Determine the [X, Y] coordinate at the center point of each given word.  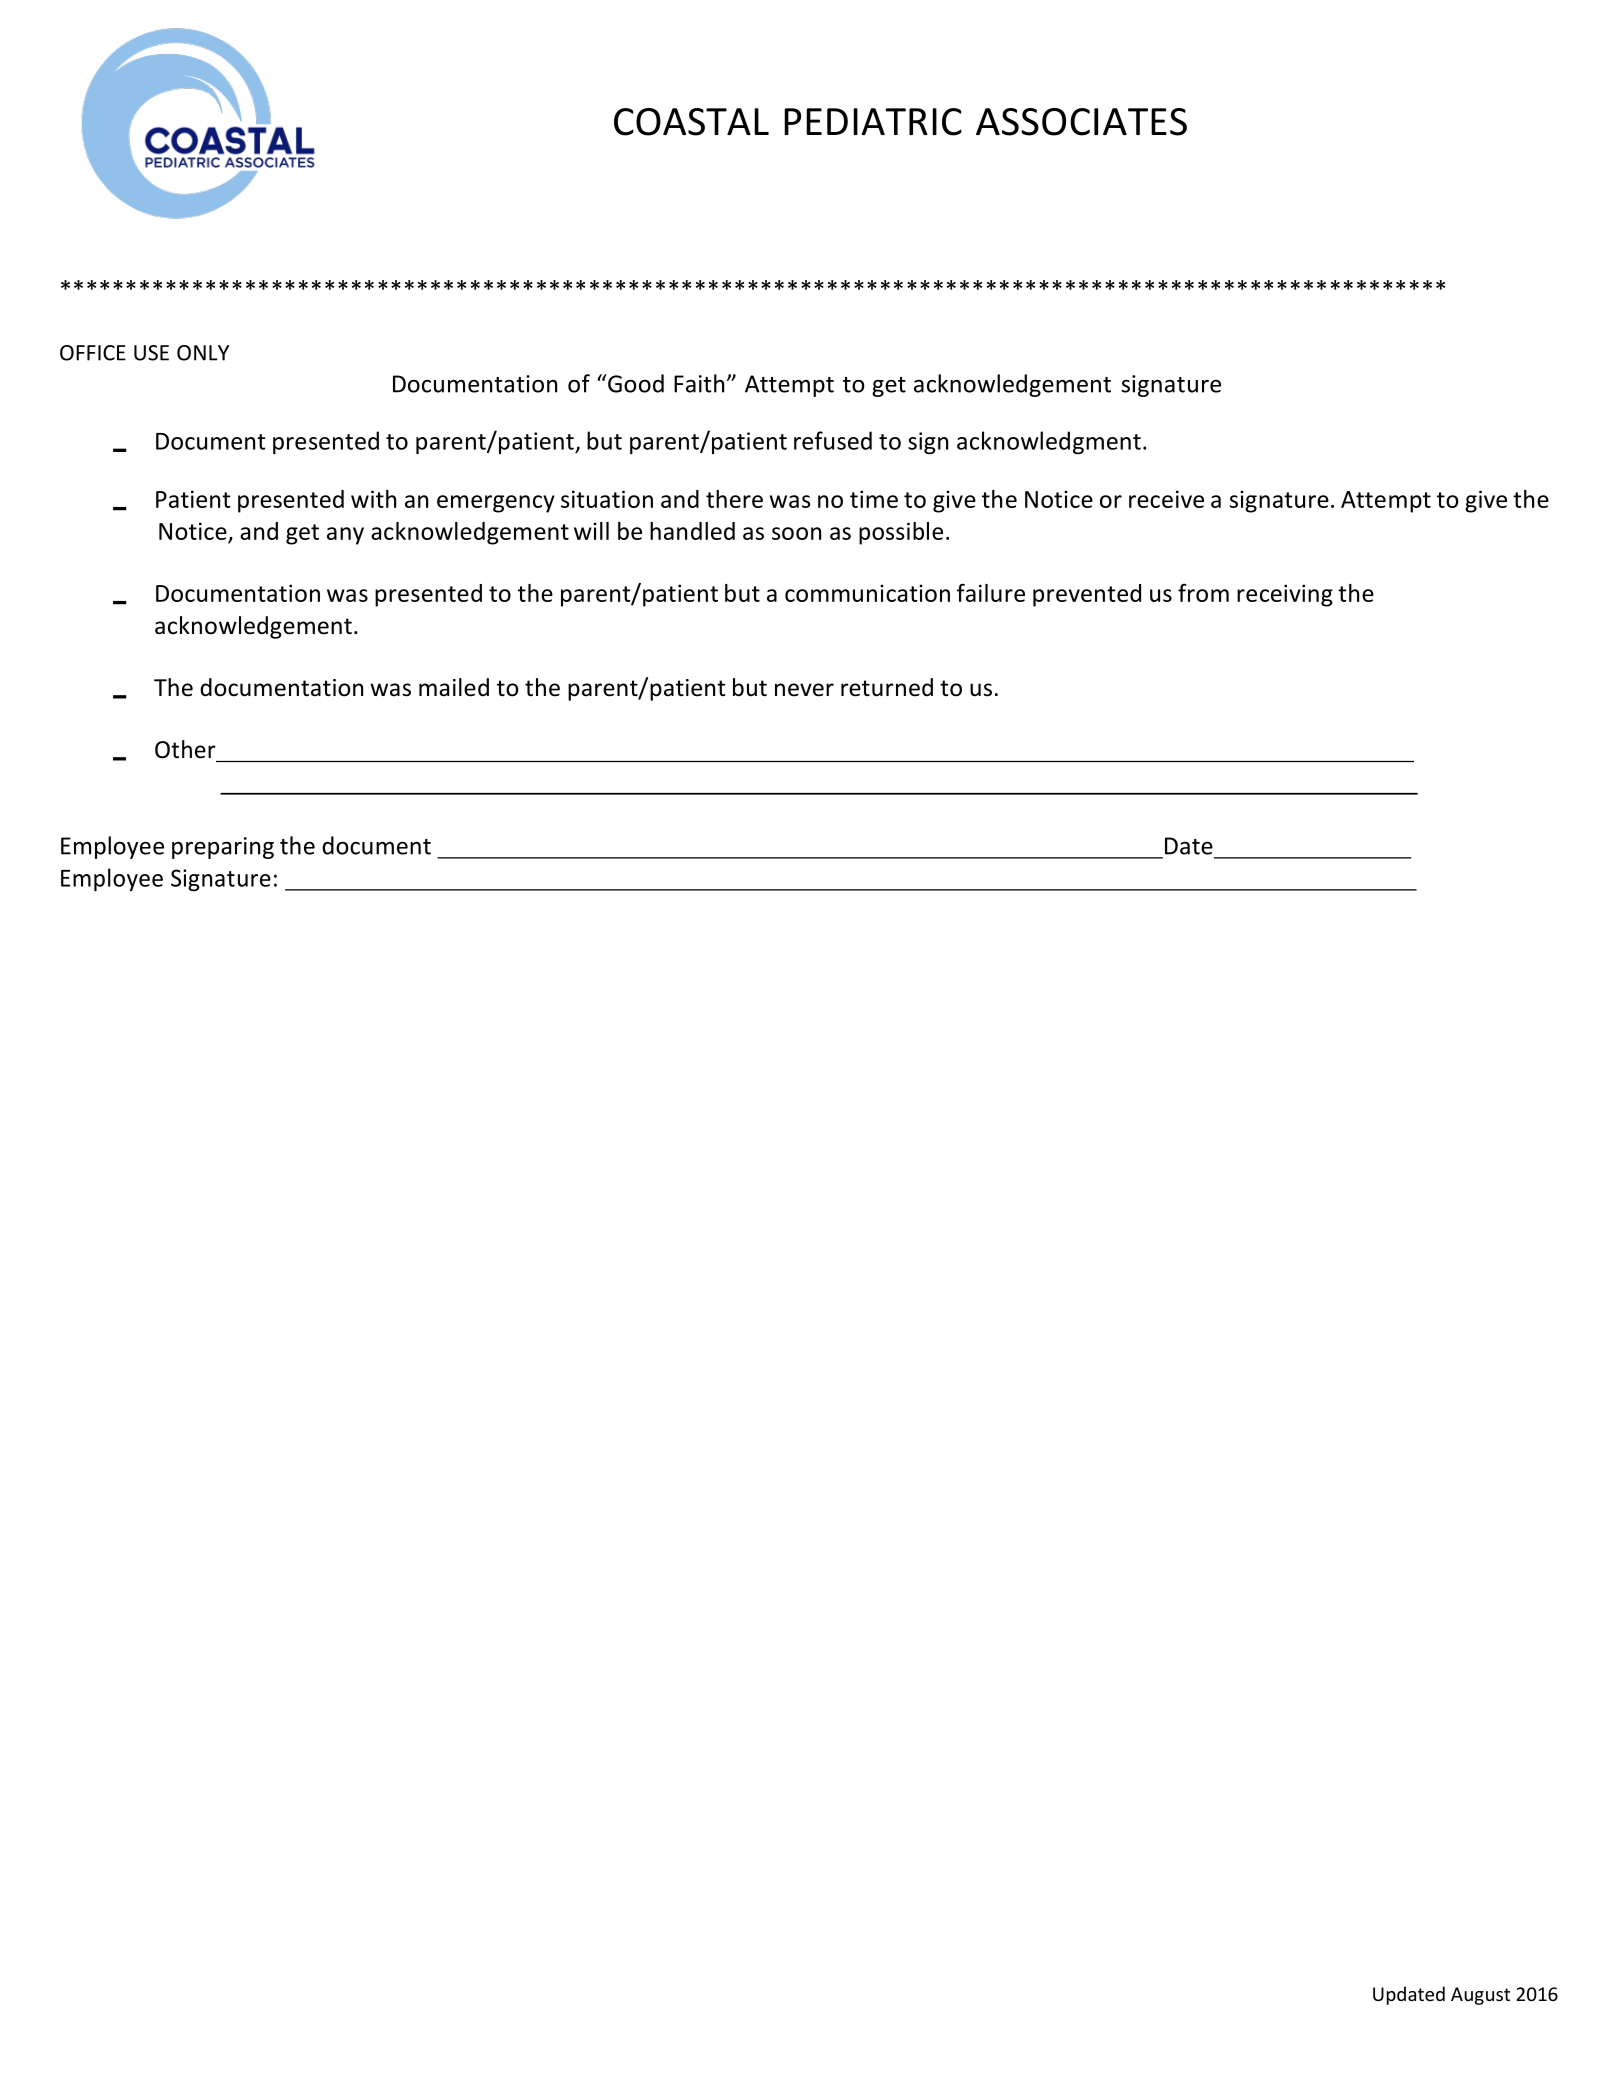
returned [887, 687]
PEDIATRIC [873, 122]
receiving [1285, 595]
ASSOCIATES [1081, 122]
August [1480, 1996]
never [804, 690]
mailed [454, 687]
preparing [223, 848]
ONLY [203, 353]
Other [185, 749]
